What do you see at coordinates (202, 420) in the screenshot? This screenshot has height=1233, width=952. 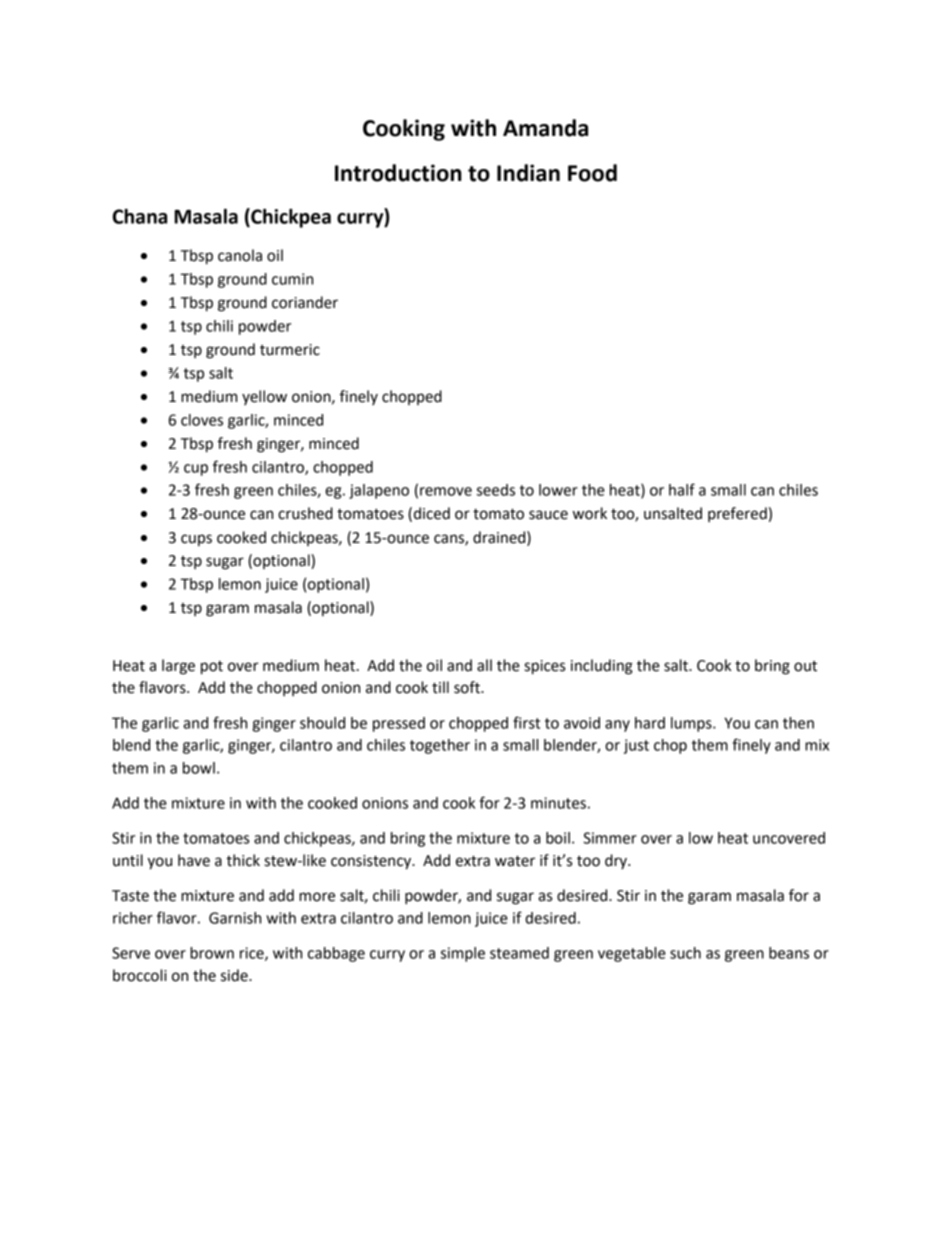 I see `cloves` at bounding box center [202, 420].
